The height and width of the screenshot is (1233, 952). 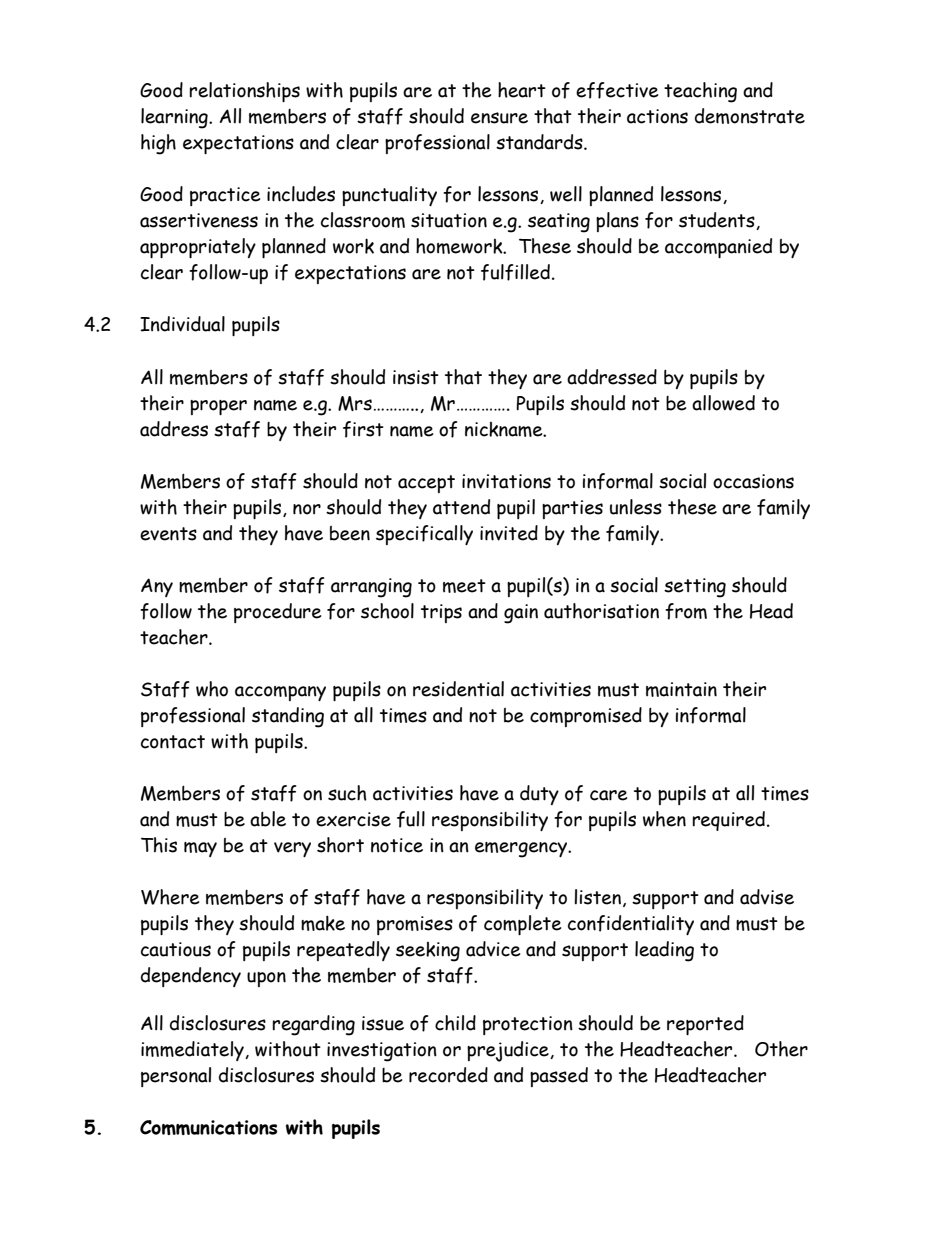 I want to click on who, so click(x=212, y=689).
